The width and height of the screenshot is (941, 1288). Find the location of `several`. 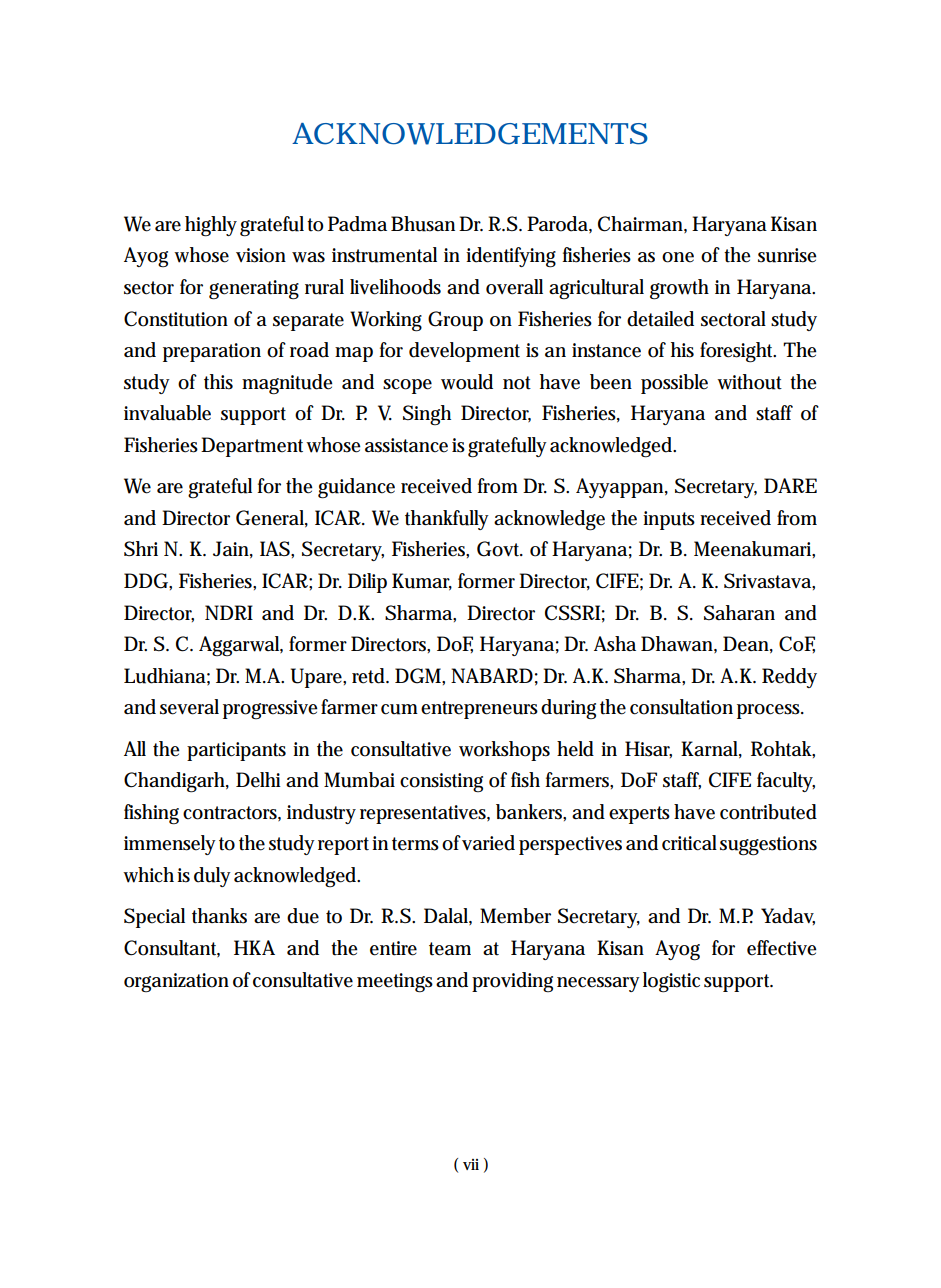

several is located at coordinates (189, 707).
